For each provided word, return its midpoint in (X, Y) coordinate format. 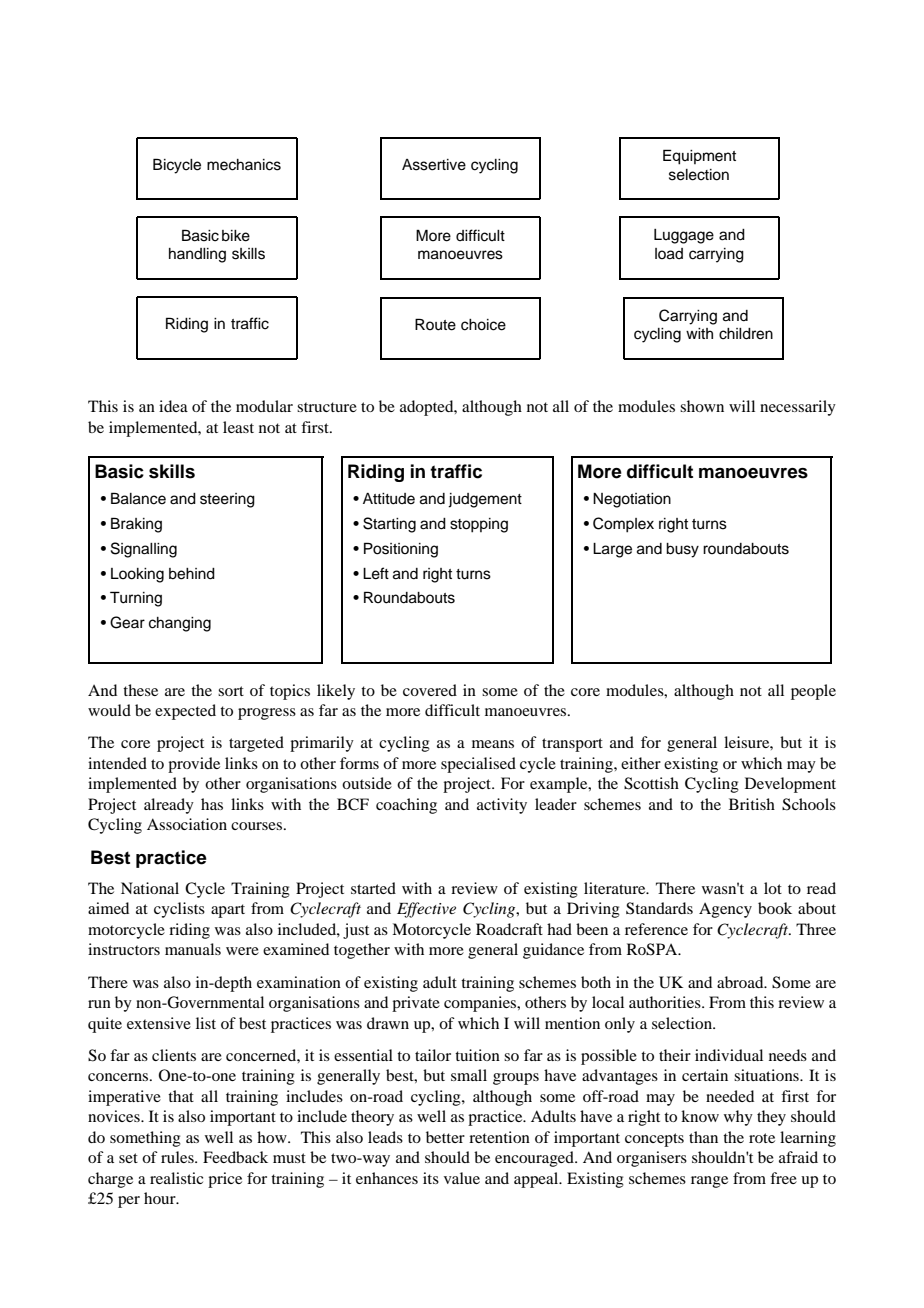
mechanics (244, 165)
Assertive (434, 165)
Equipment (699, 157)
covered (430, 690)
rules (178, 1157)
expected (185, 712)
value (462, 1178)
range (709, 1182)
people (813, 692)
